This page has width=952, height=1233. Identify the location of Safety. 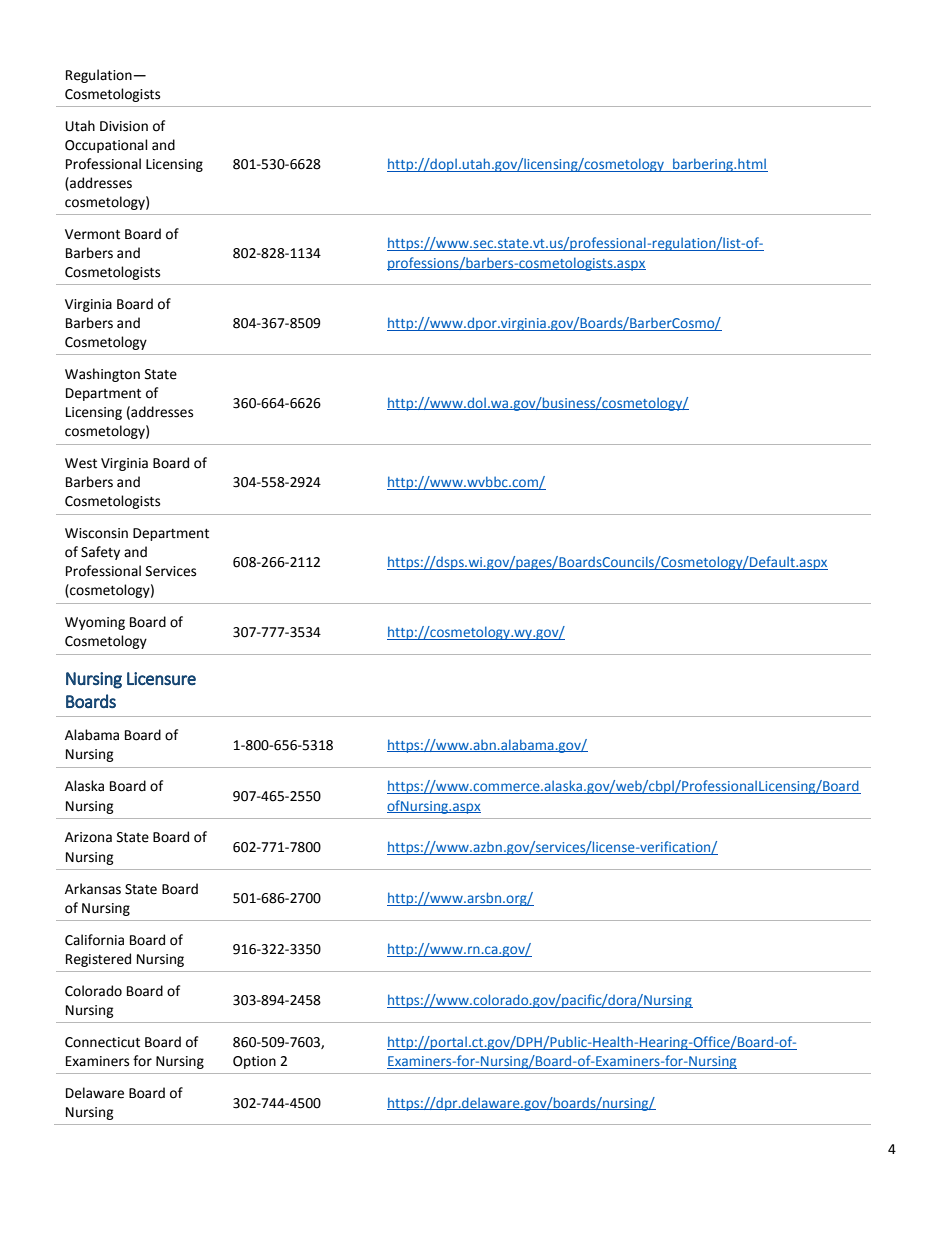
(100, 553).
